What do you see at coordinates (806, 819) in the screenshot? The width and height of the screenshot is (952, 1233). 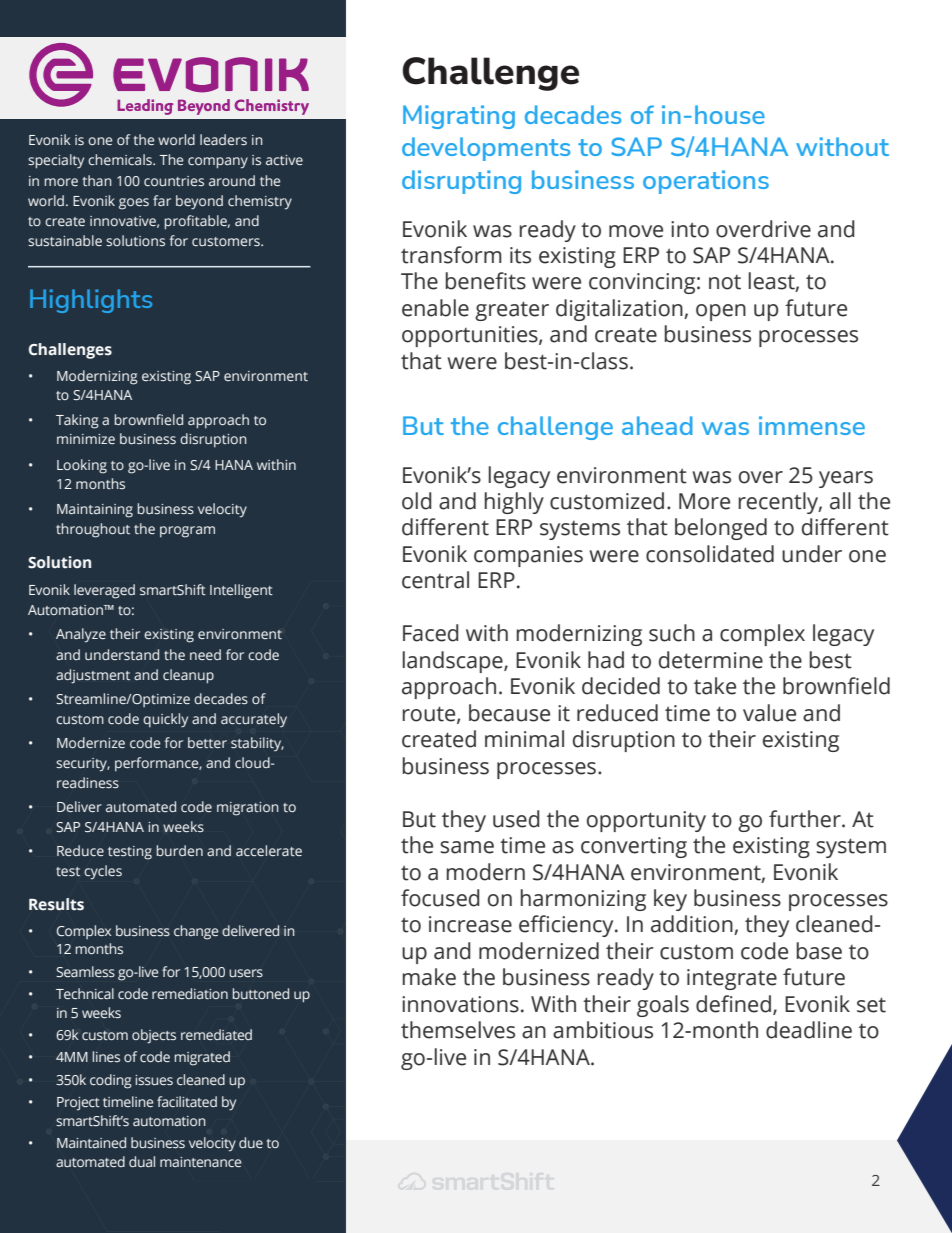 I see `further` at bounding box center [806, 819].
